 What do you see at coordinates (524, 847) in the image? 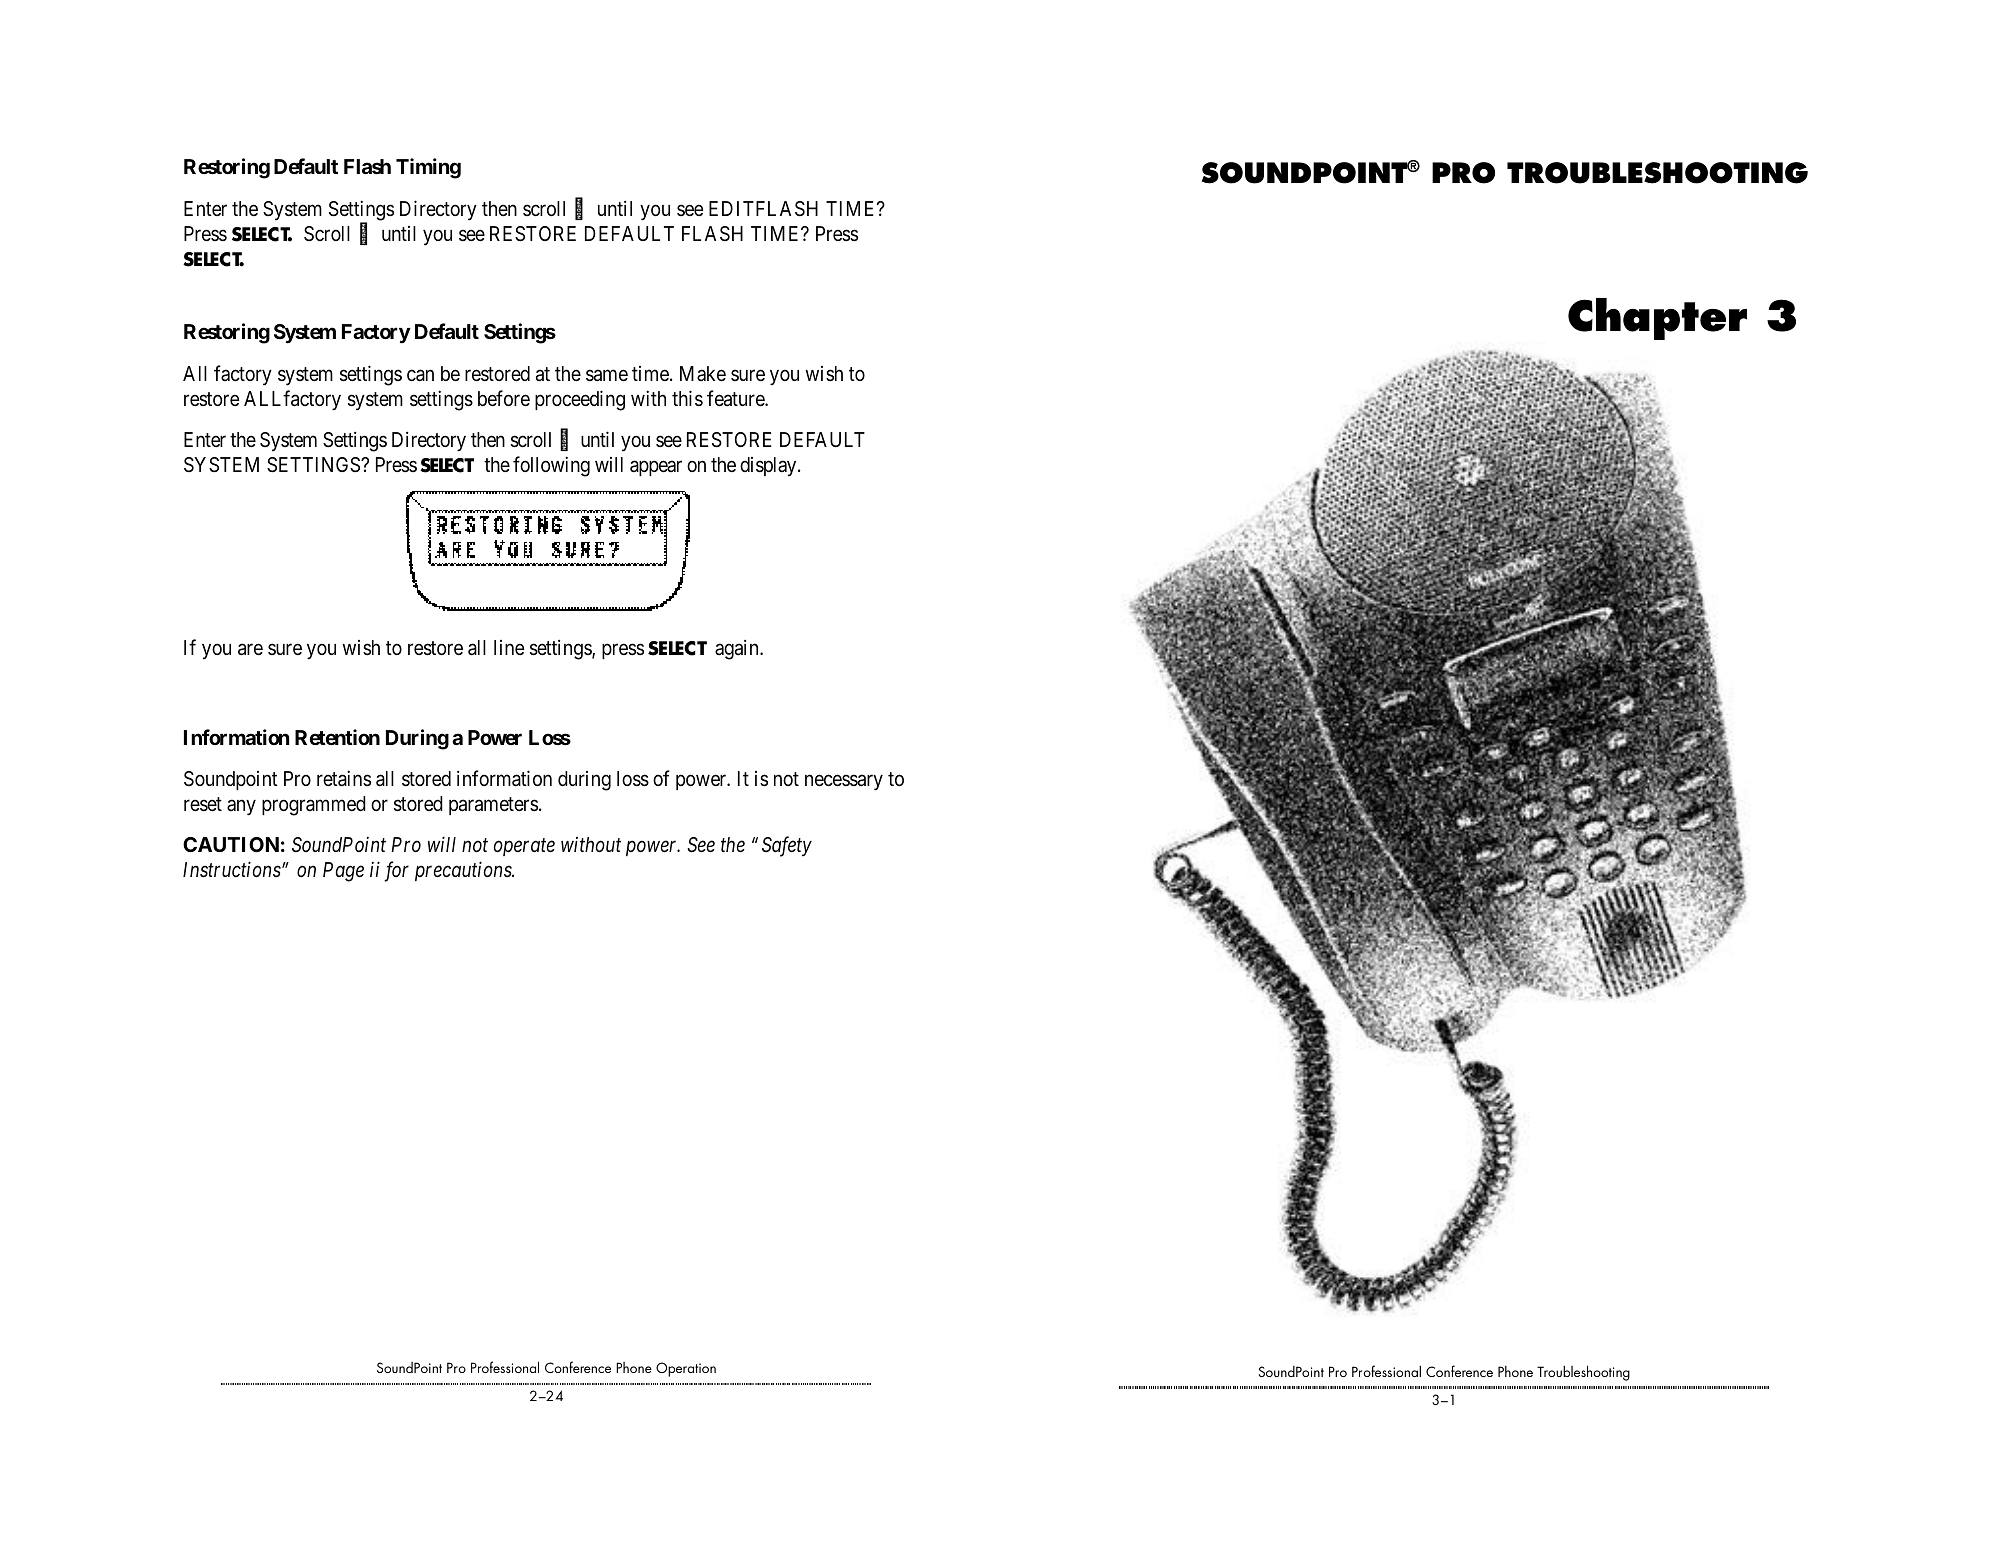
I see `operate` at bounding box center [524, 847].
